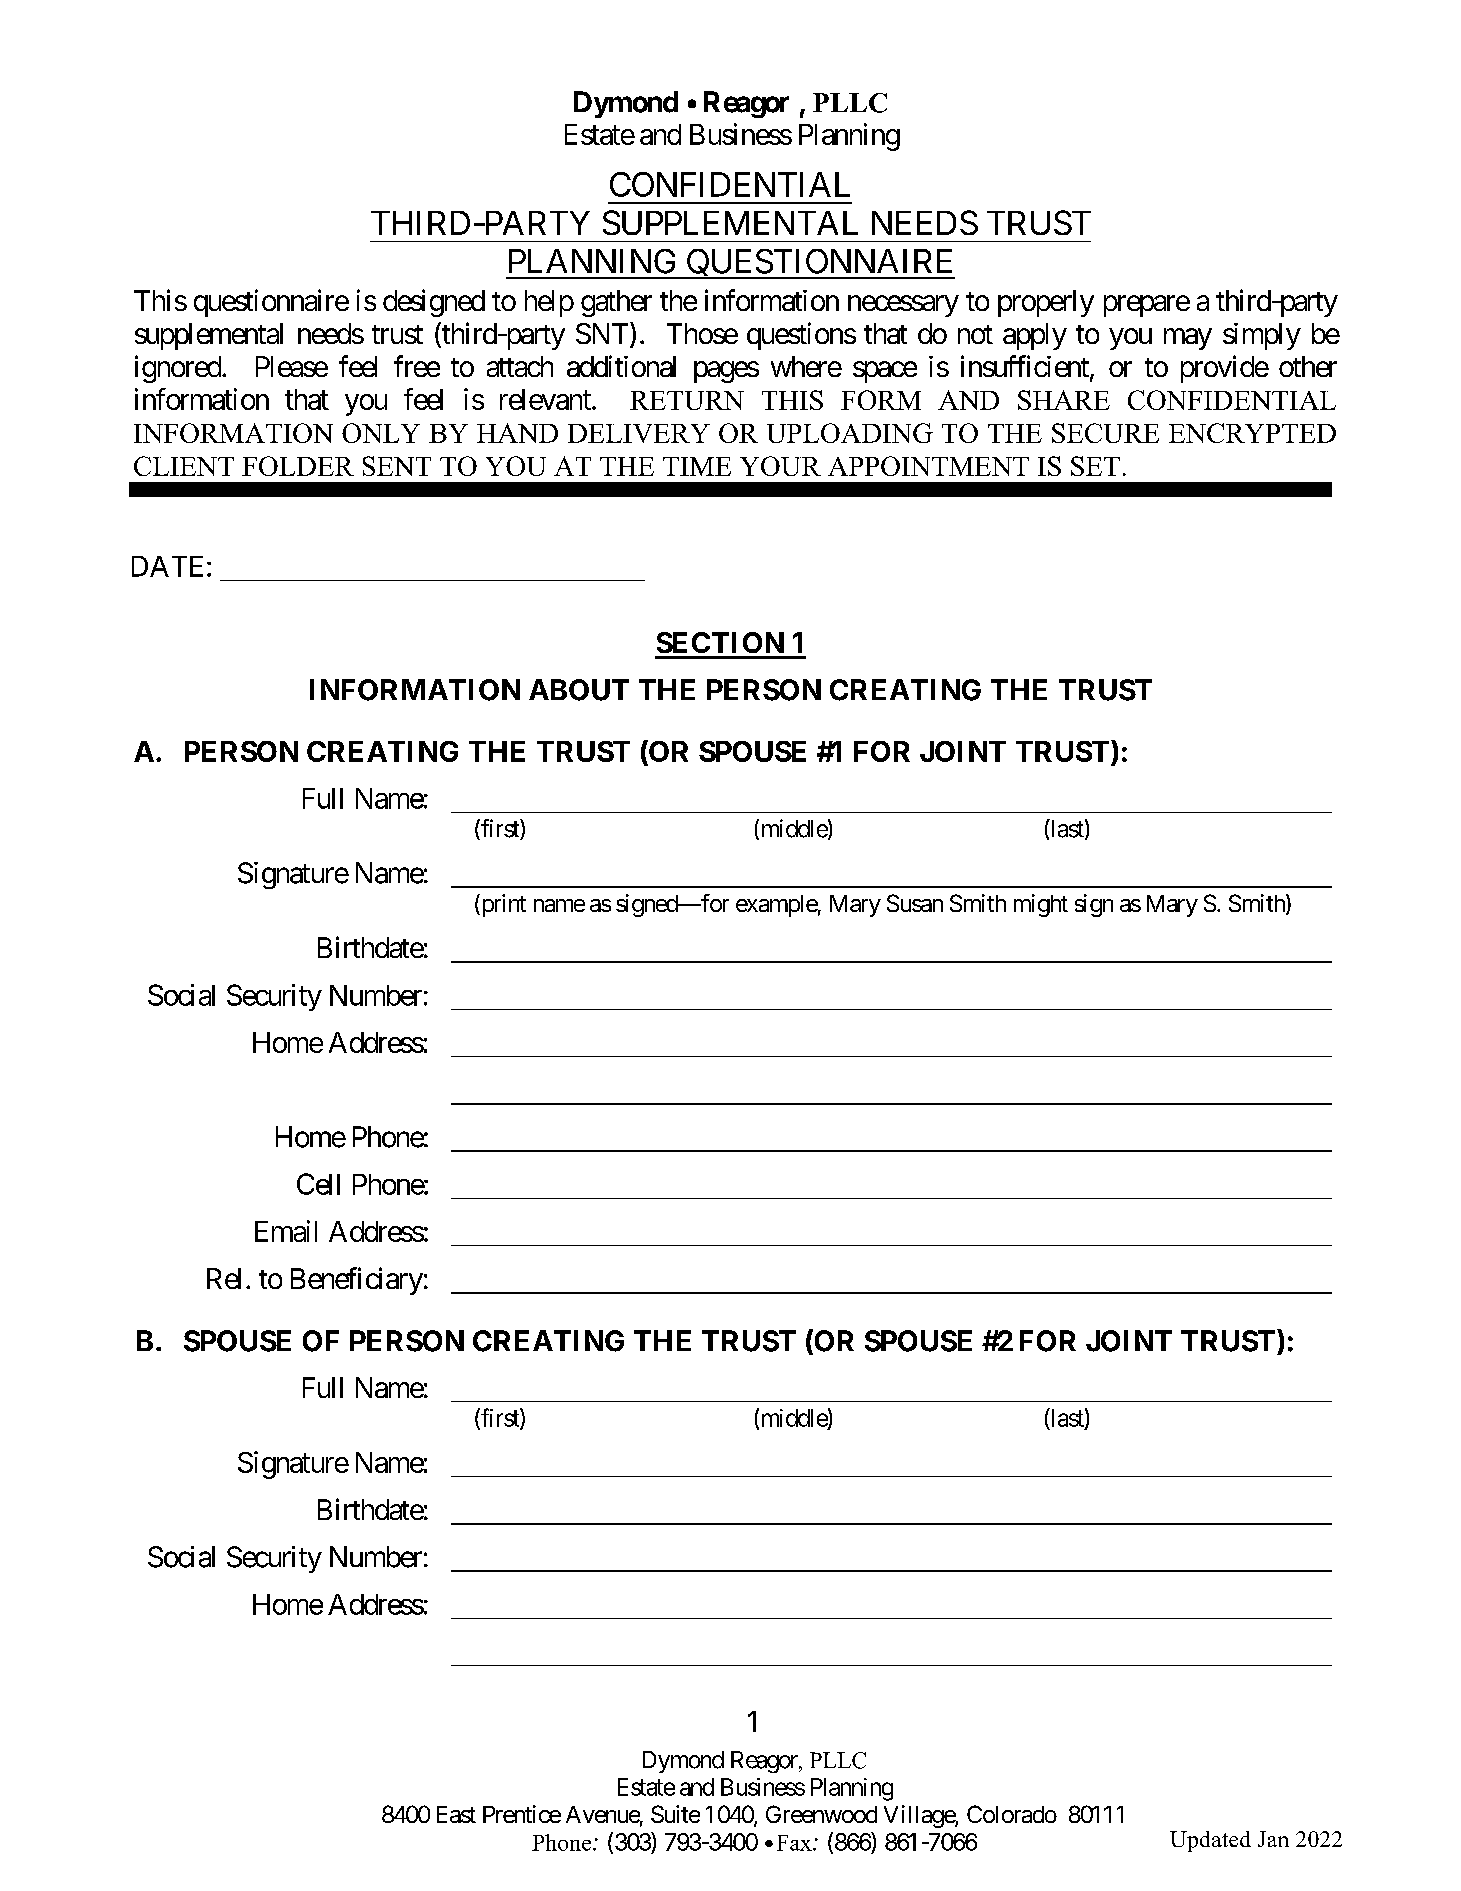 This screenshot has height=1891, width=1461. Describe the element at coordinates (687, 400) in the screenshot. I see `RETURN` at that location.
